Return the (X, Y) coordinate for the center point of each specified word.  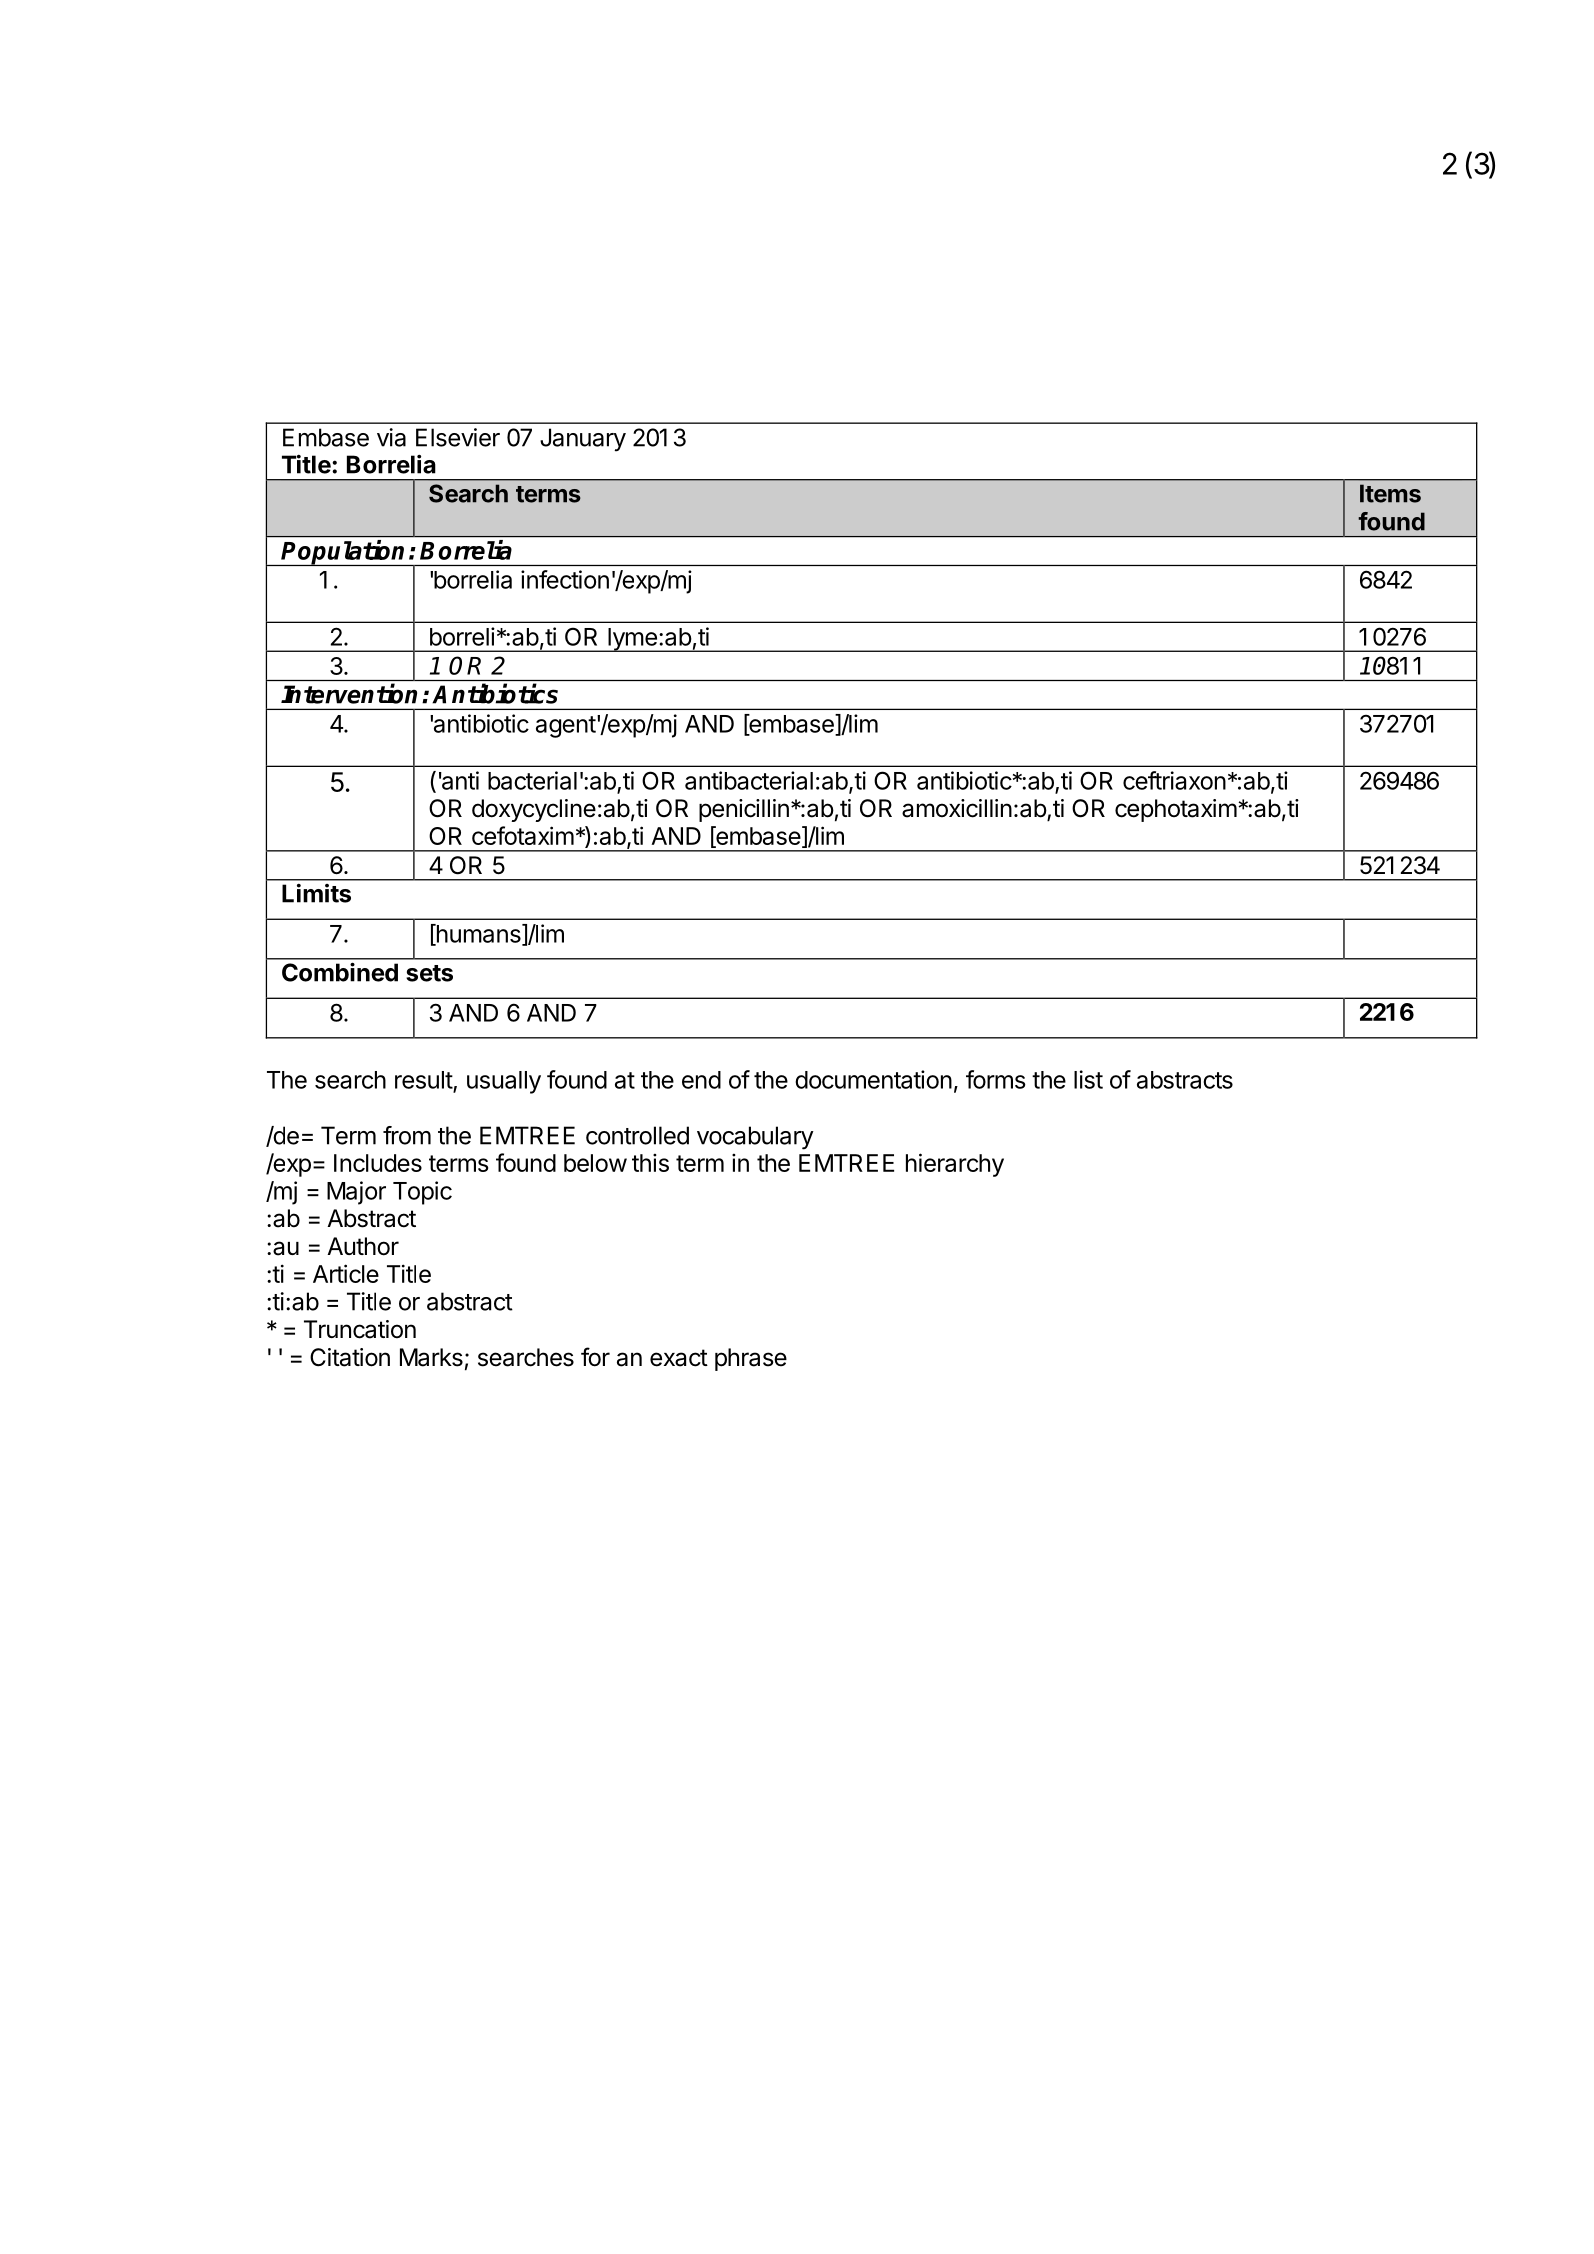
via (391, 437)
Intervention (349, 693)
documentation (873, 1079)
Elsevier (458, 437)
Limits (316, 893)
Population (344, 553)
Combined (340, 972)
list (1088, 1079)
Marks (431, 1357)
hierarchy (955, 1165)
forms (996, 1079)
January (583, 440)
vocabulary (755, 1138)
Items (1390, 493)
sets (429, 973)
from (407, 1135)
